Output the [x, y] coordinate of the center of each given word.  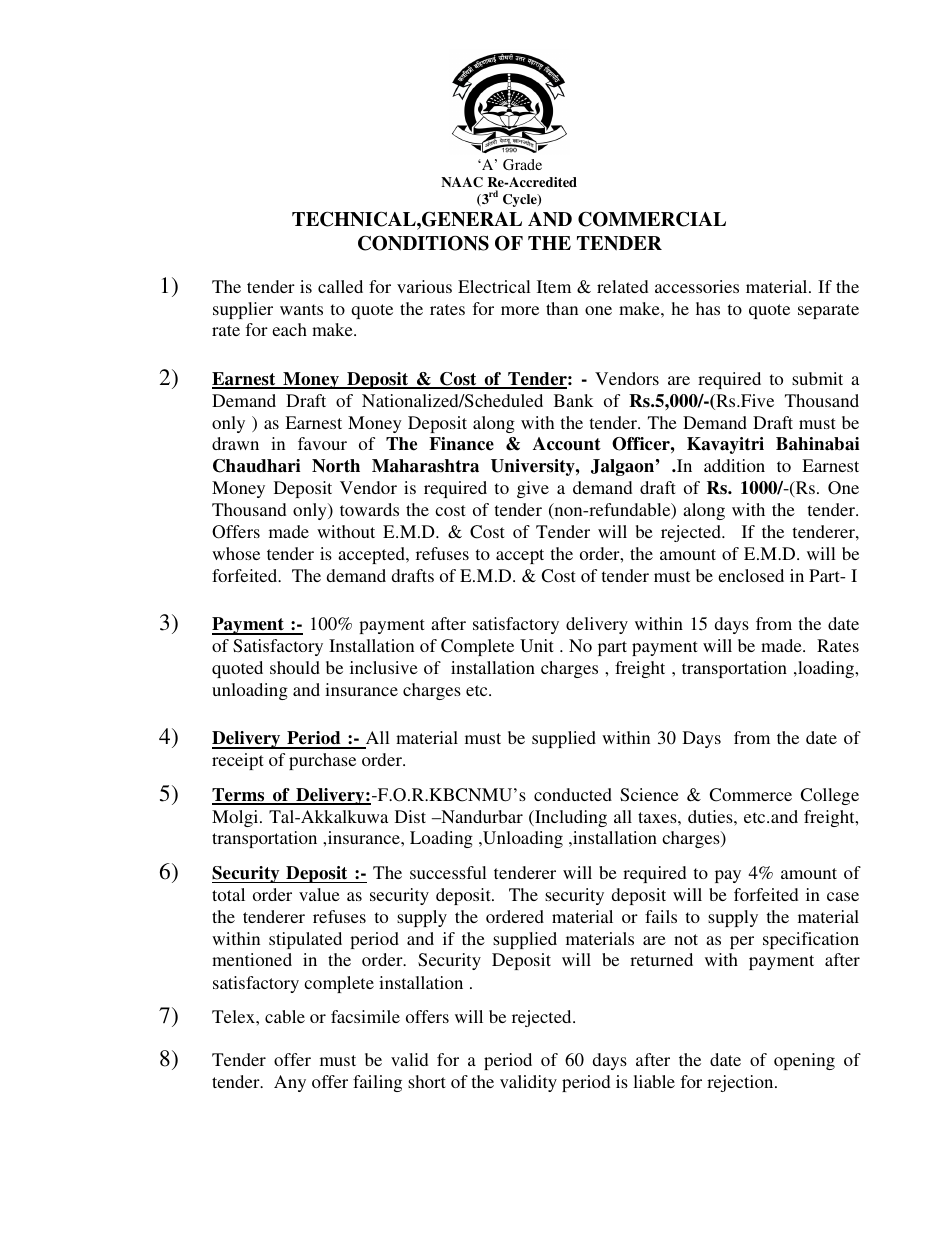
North [336, 466]
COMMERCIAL [652, 219]
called [340, 286]
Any [290, 1083]
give [533, 489]
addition [734, 465]
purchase [322, 761]
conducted [573, 794]
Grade [522, 164]
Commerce [751, 795]
